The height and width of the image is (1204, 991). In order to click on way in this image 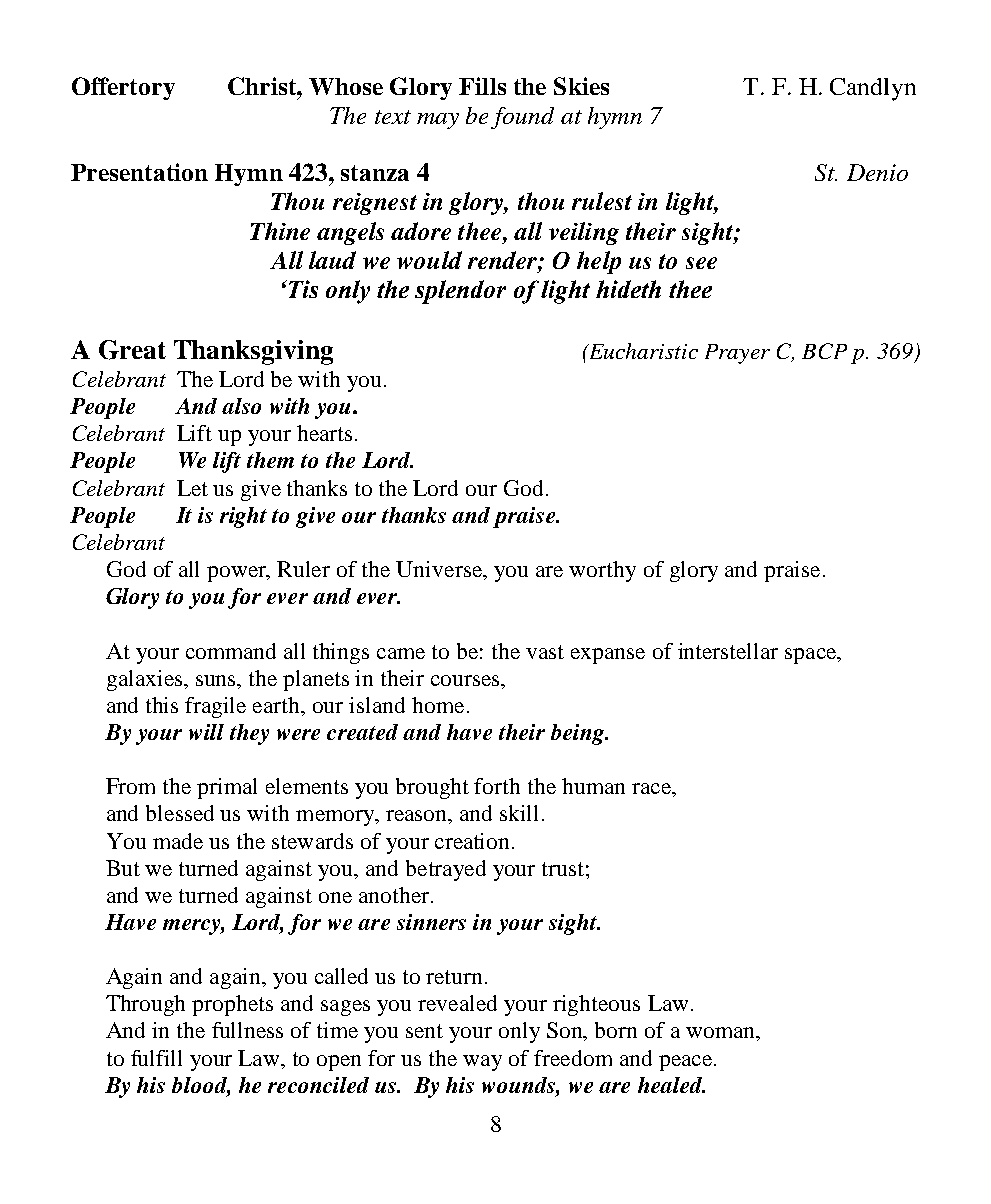, I will do `click(482, 1063)`.
